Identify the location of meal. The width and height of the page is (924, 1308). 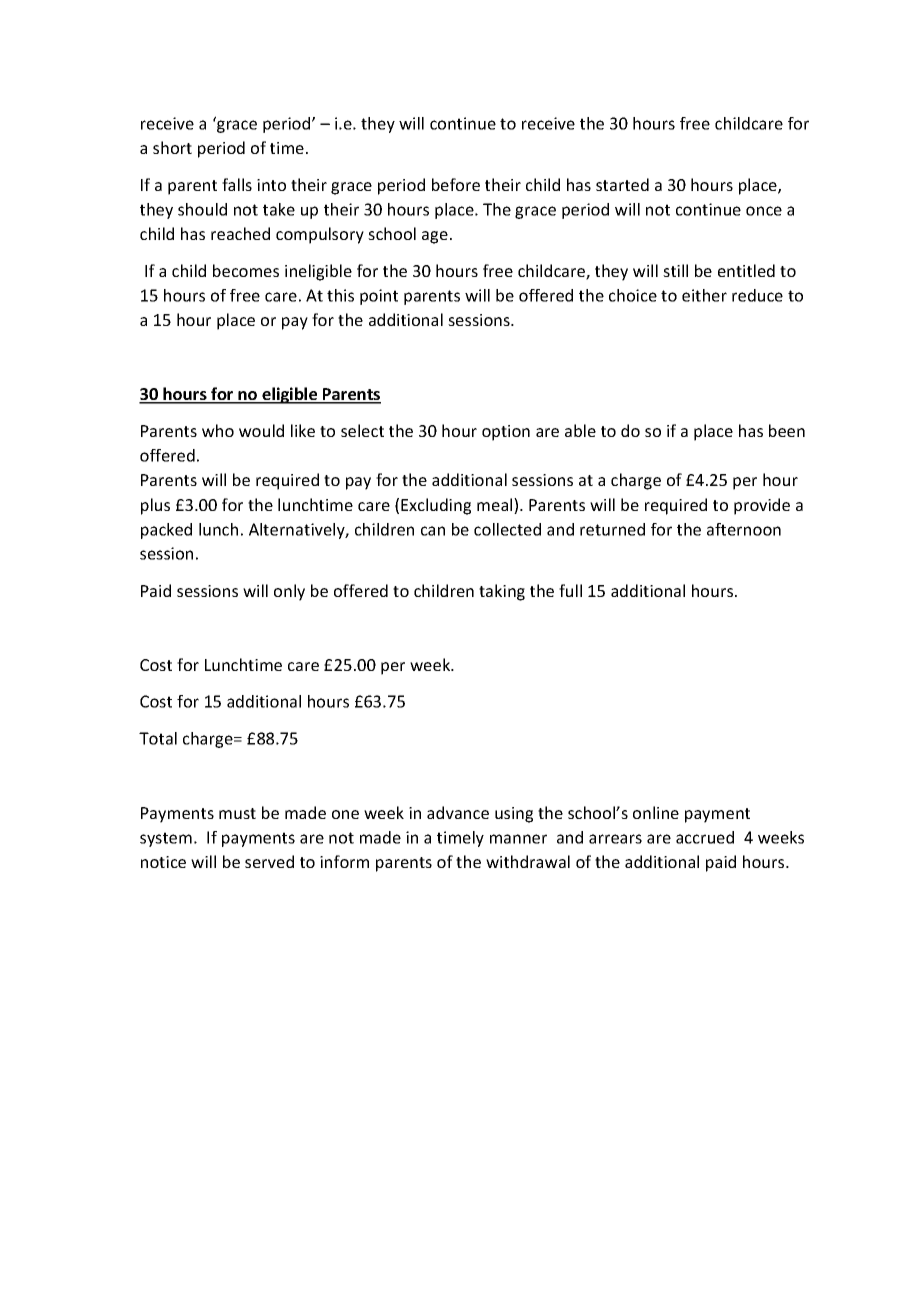
(496, 506).
